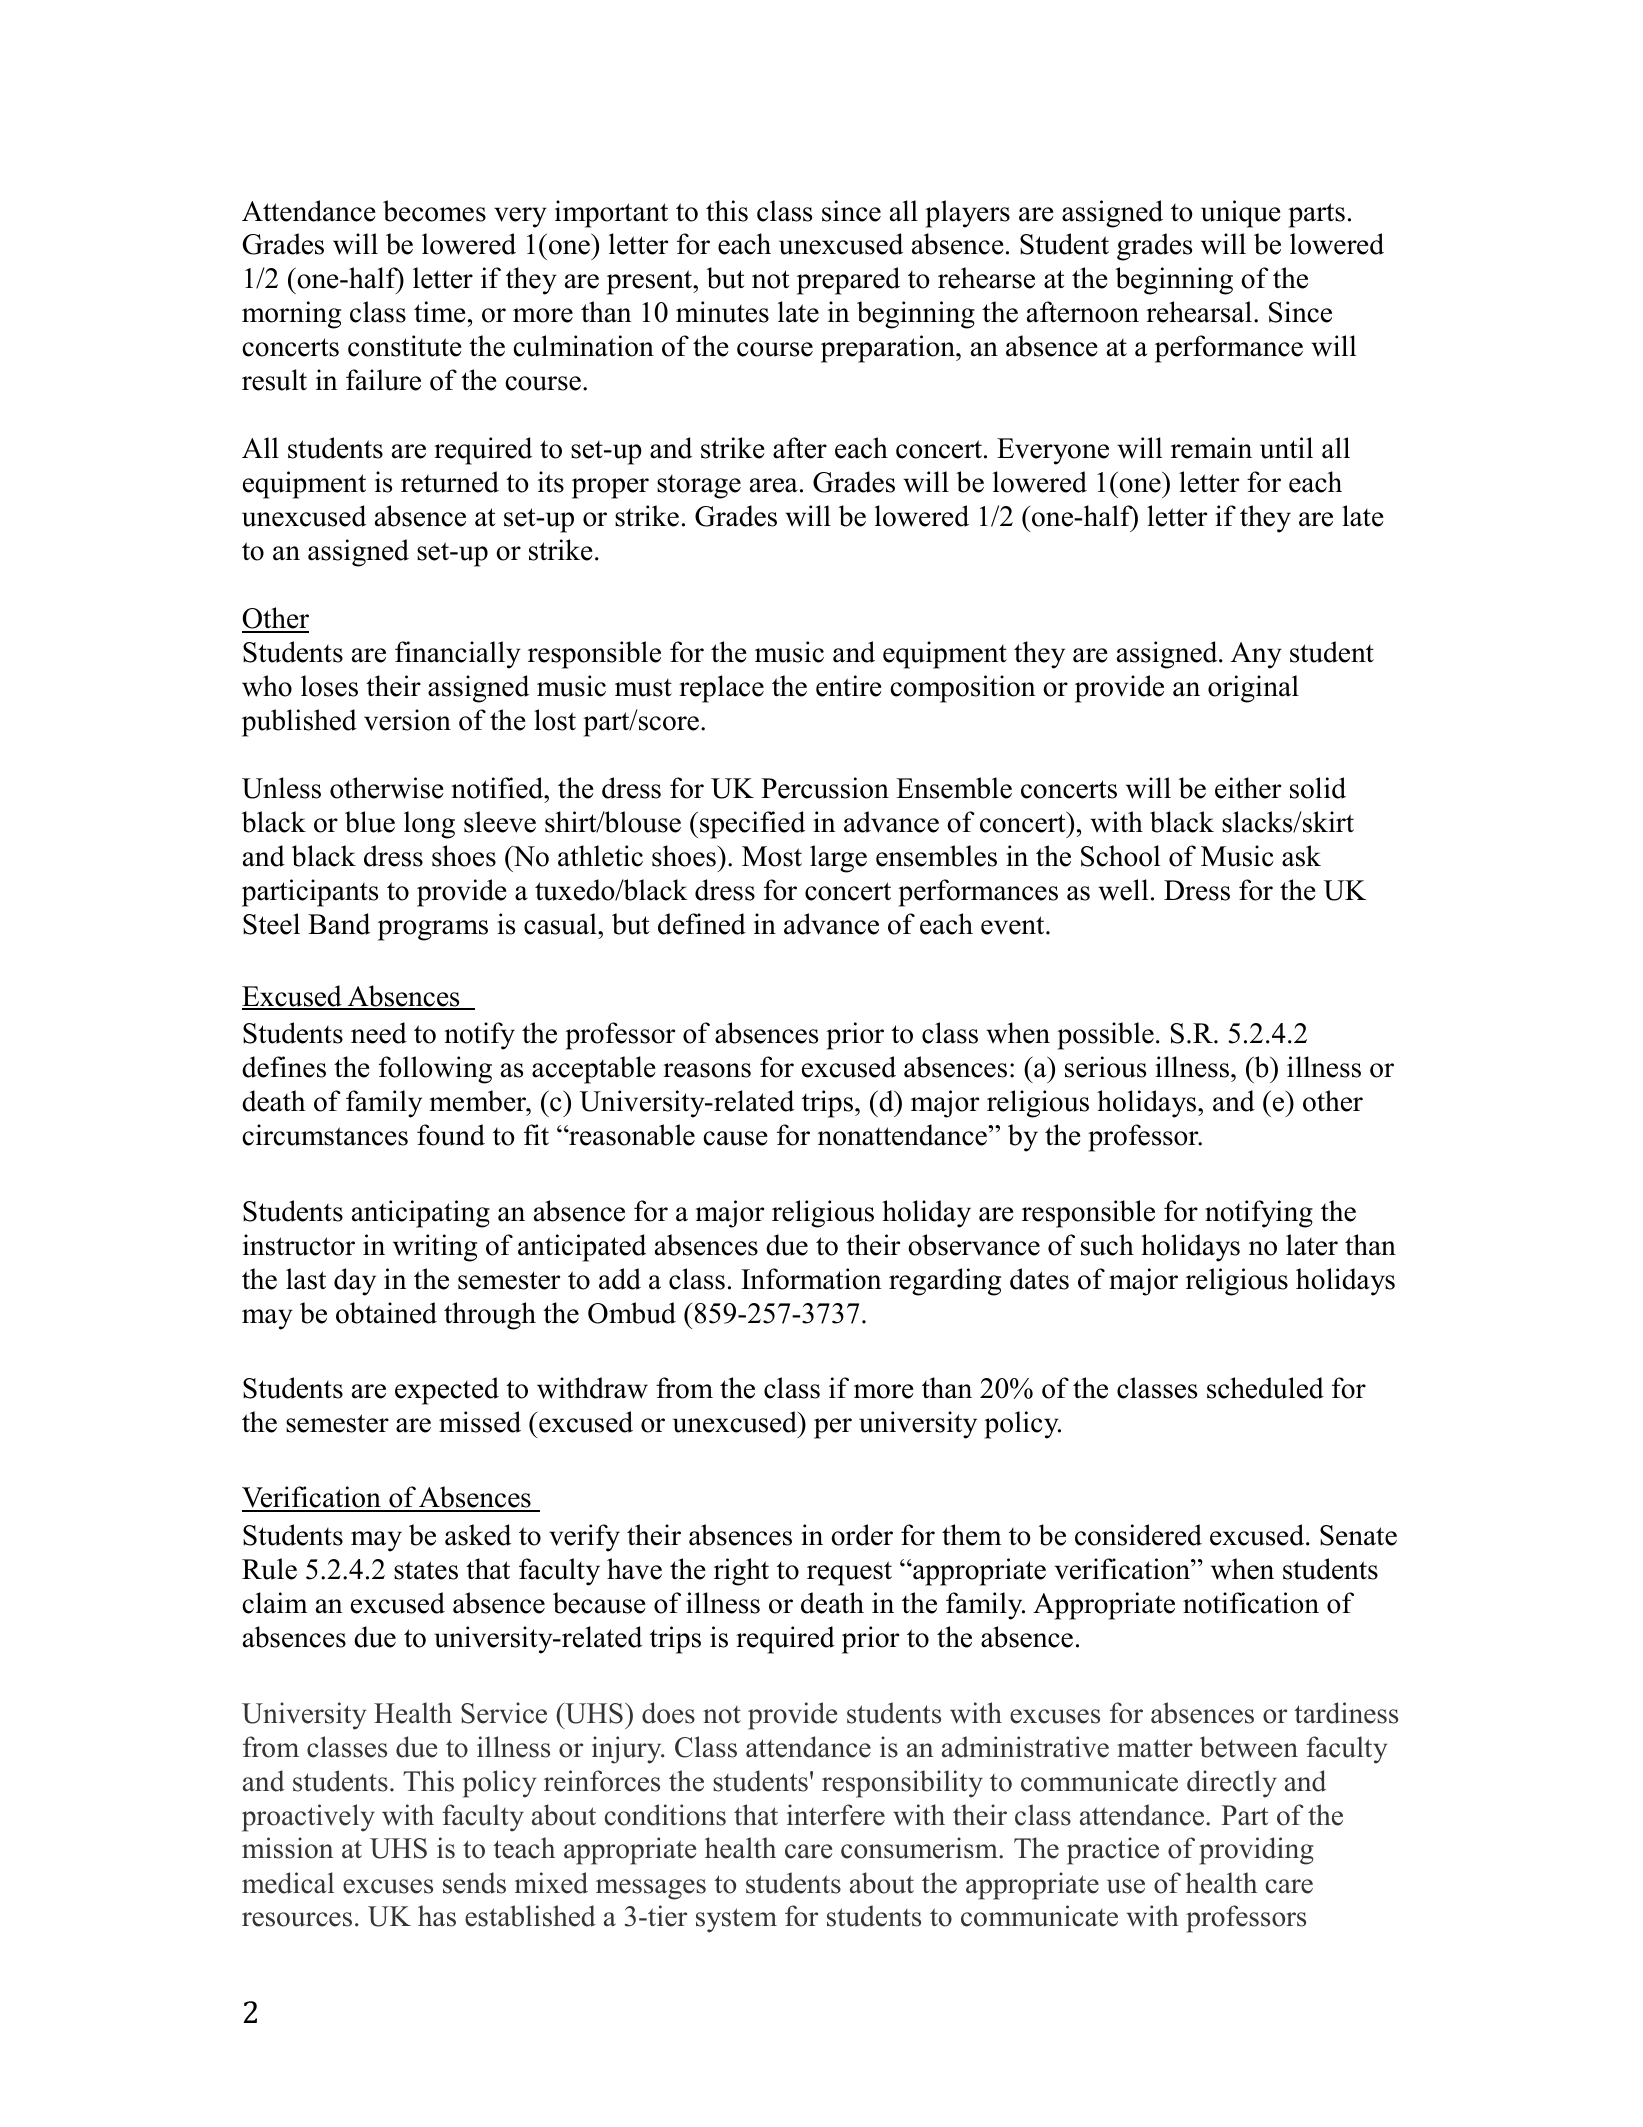 This page has width=1643, height=2127. Describe the element at coordinates (848, 281) in the page. I see `prepared` at that location.
